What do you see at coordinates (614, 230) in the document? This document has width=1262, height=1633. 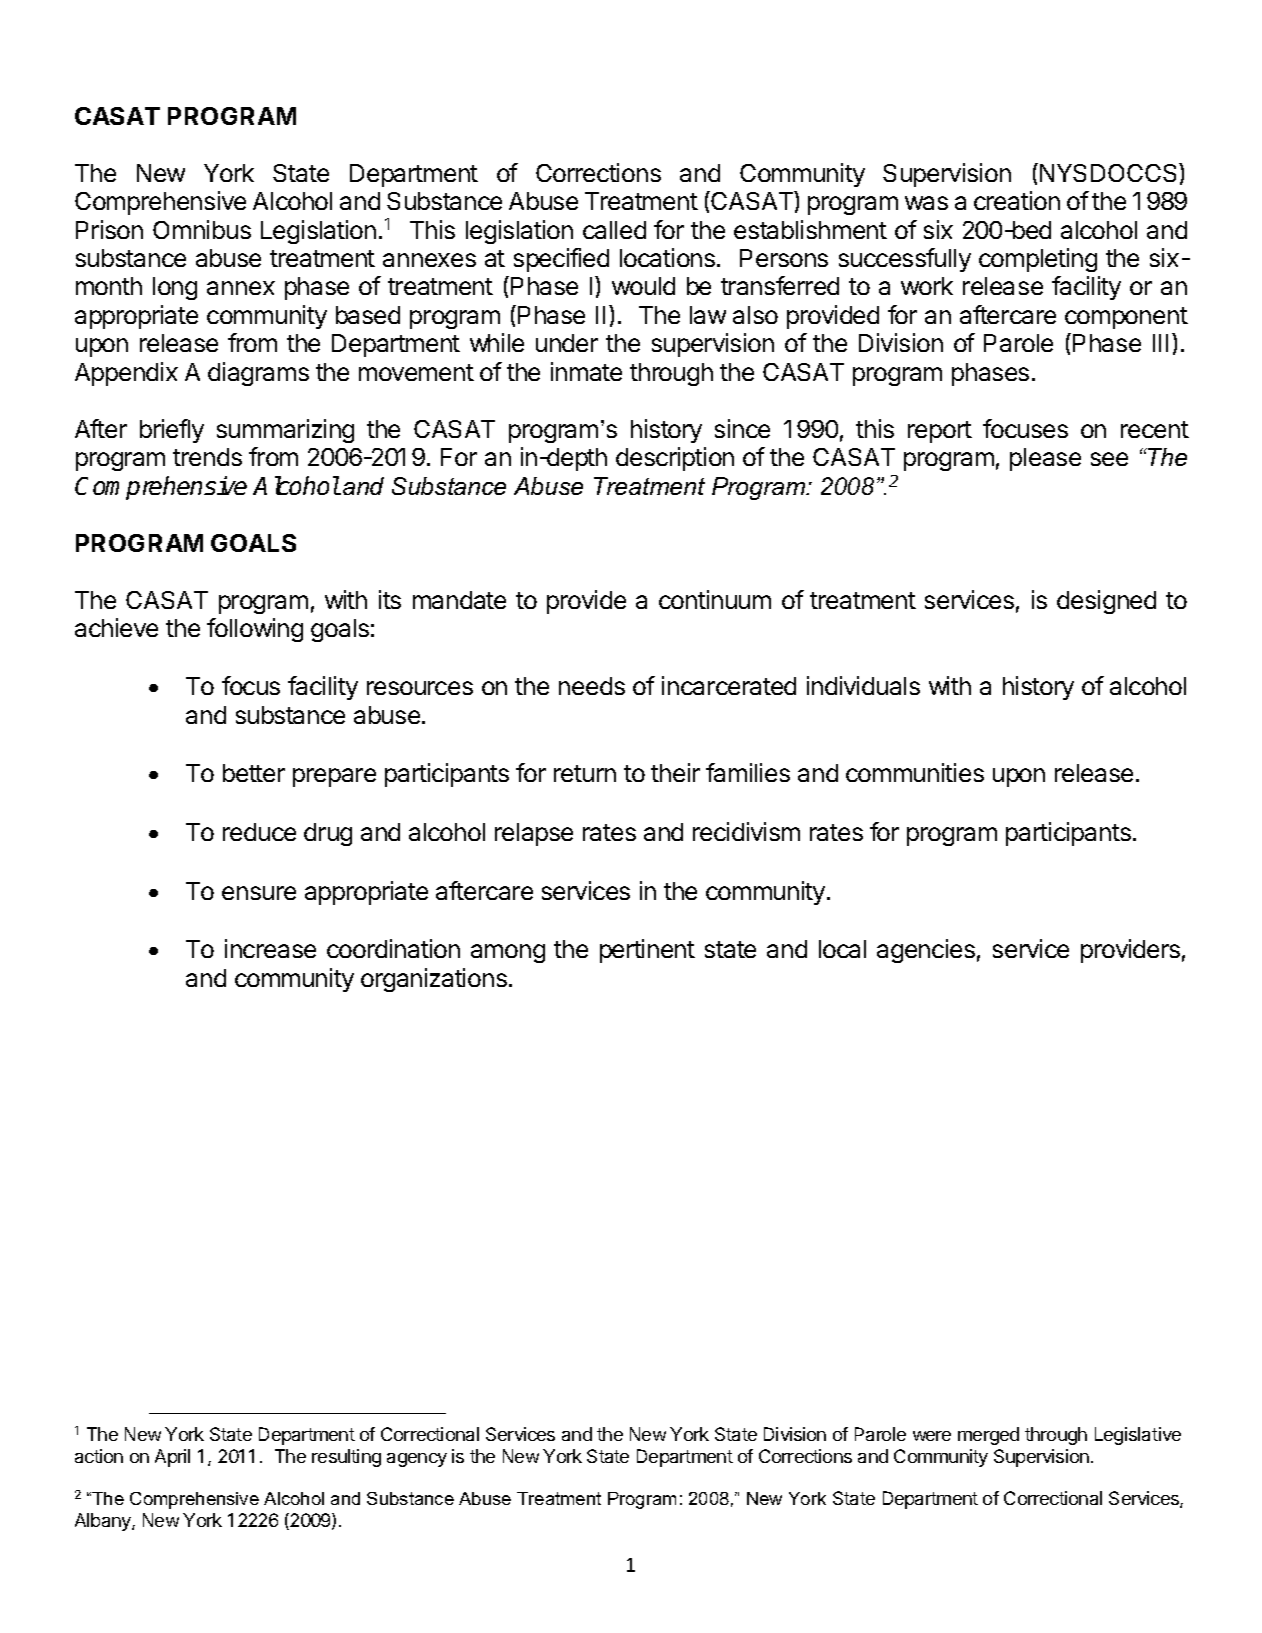 I see `called` at bounding box center [614, 230].
